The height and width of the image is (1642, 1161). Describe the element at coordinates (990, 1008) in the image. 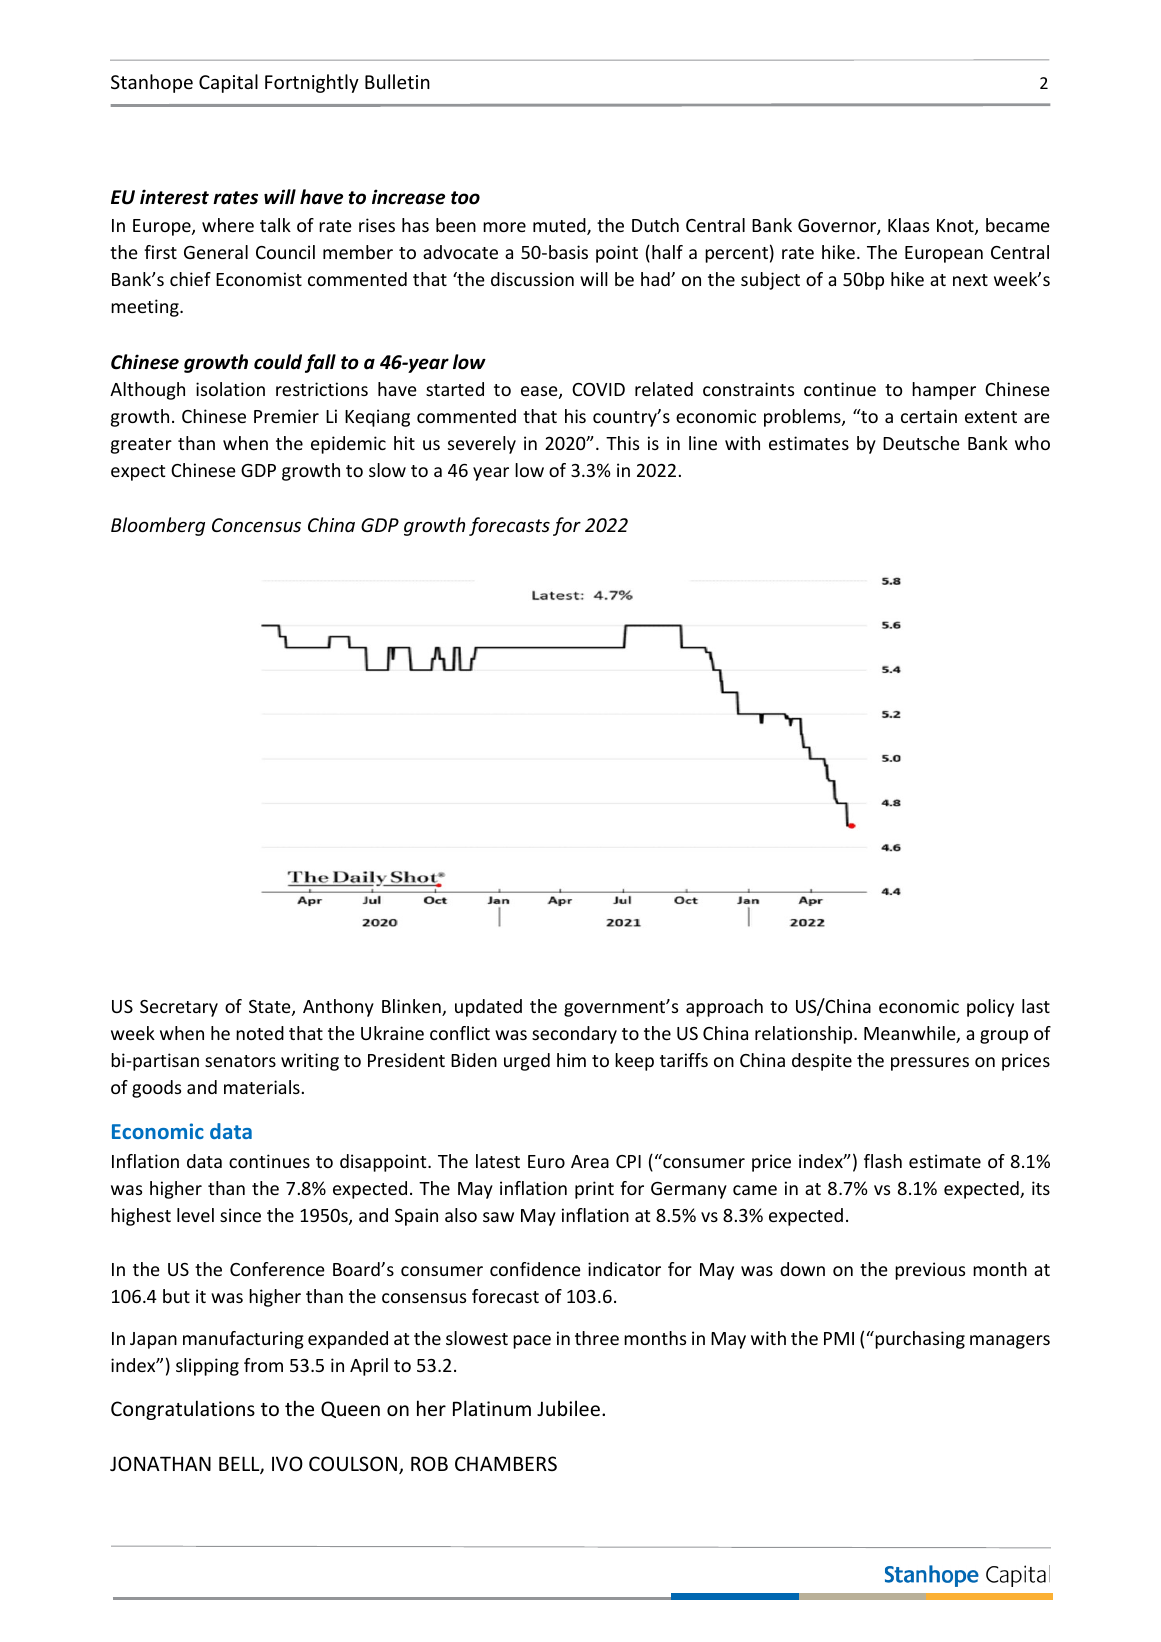

I see `policy` at that location.
